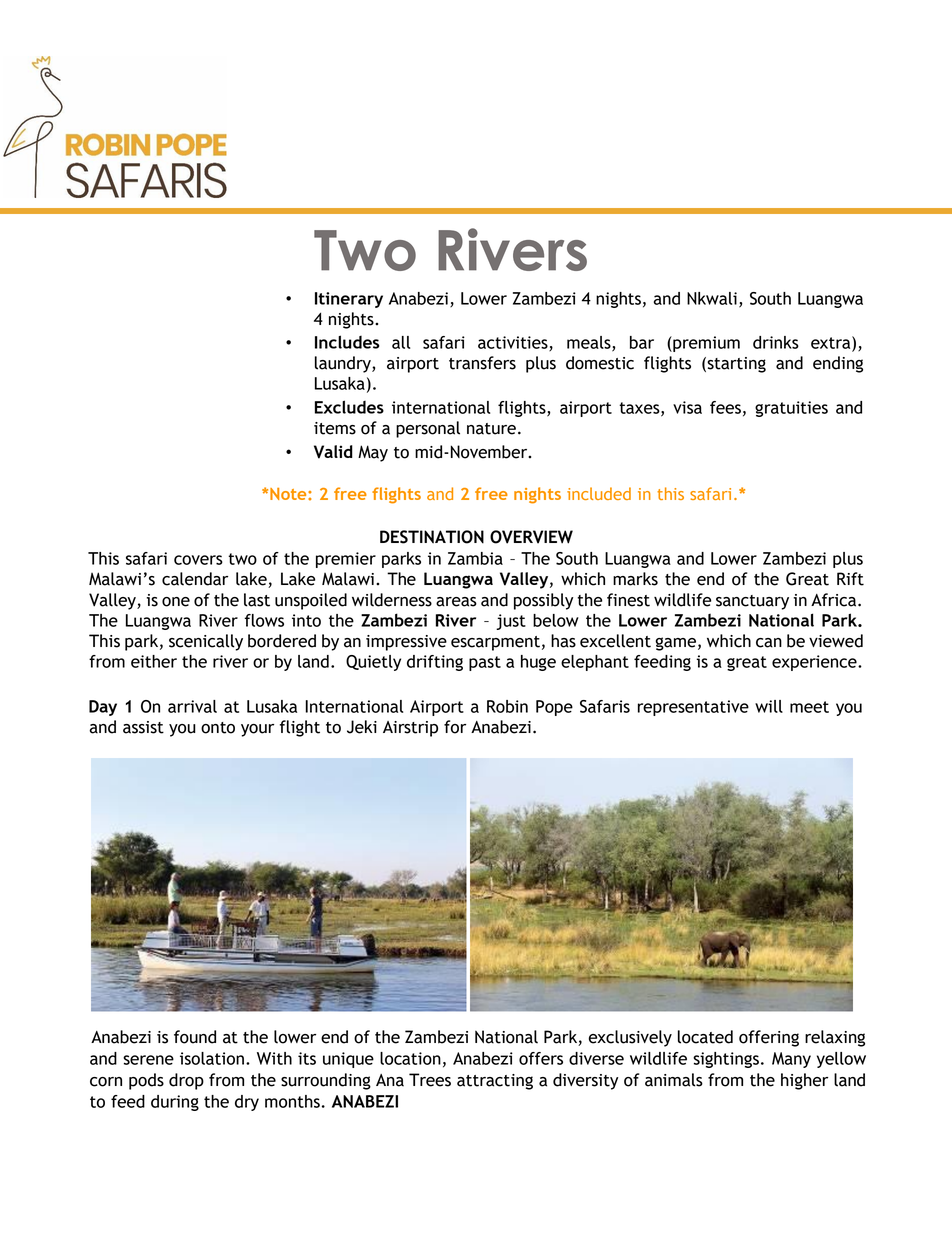 Image resolution: width=952 pixels, height=1233 pixels. I want to click on will, so click(769, 706).
